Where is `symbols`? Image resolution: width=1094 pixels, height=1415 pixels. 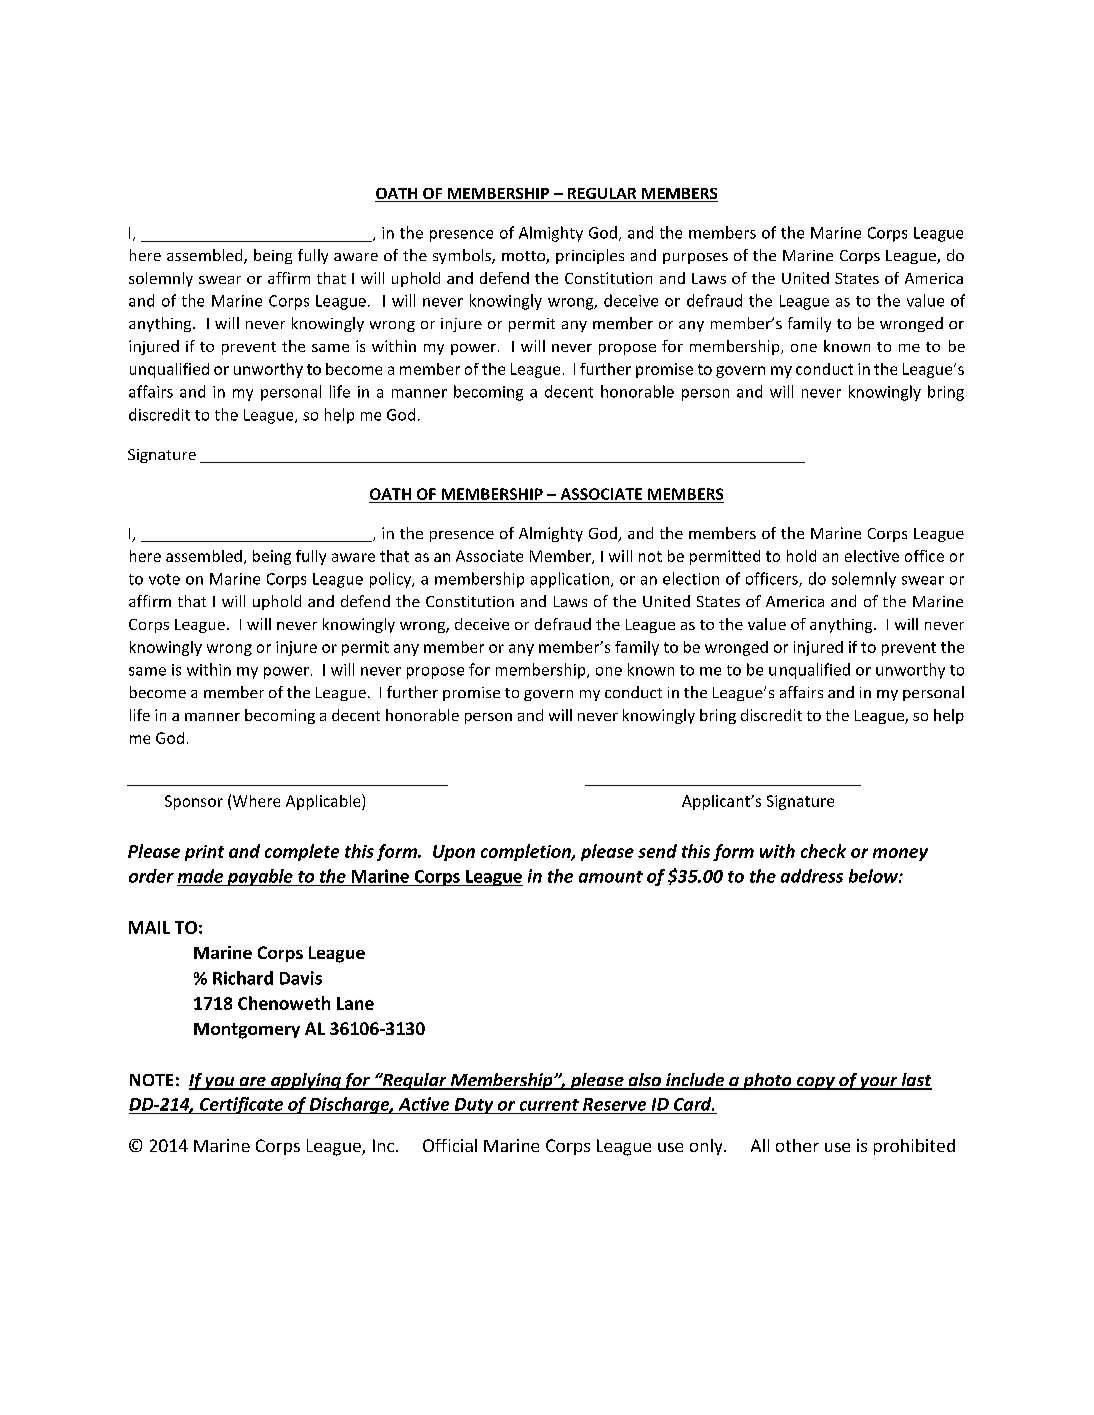
symbols is located at coordinates (463, 256).
